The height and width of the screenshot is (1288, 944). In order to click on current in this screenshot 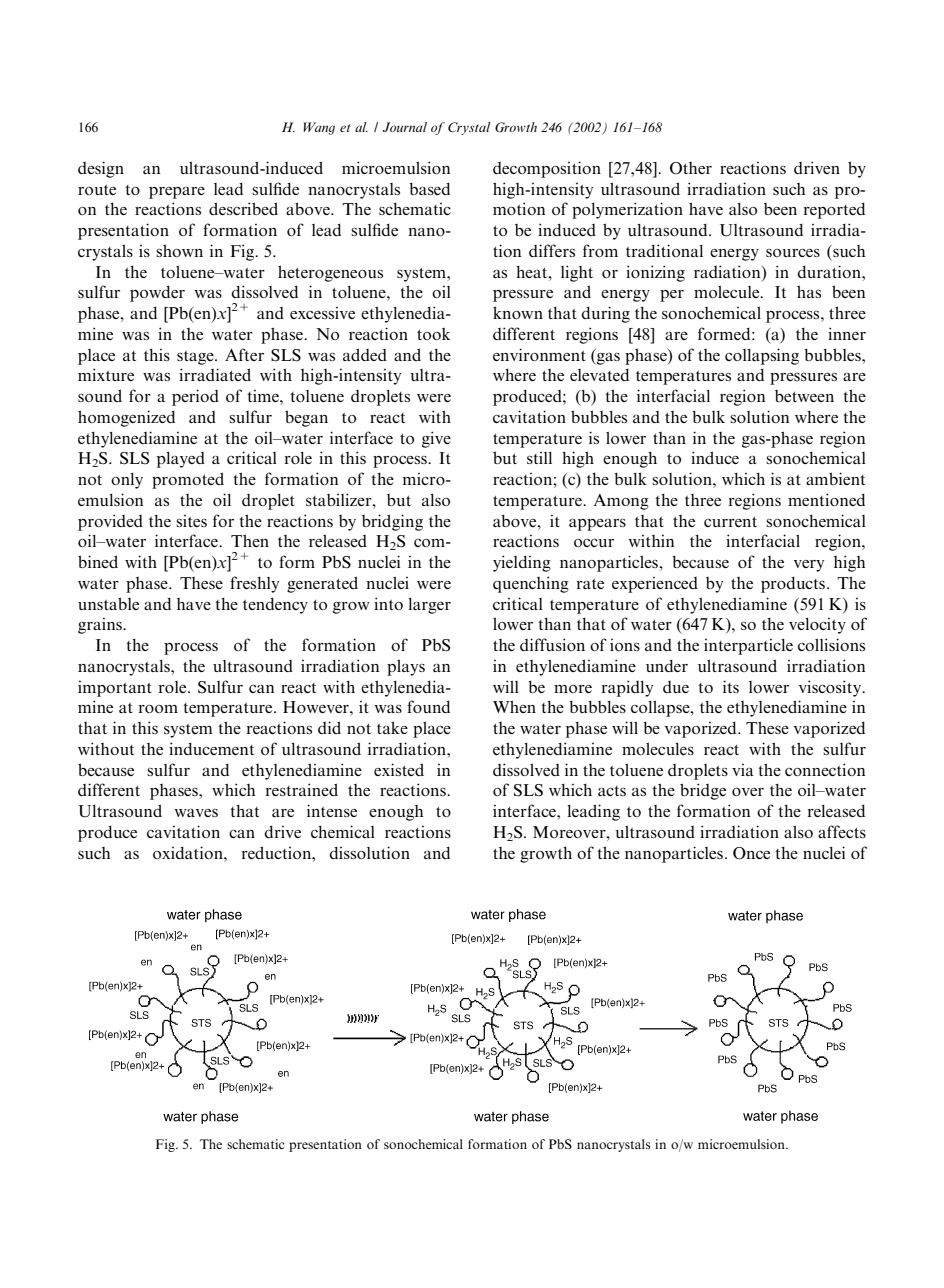, I will do `click(730, 522)`.
